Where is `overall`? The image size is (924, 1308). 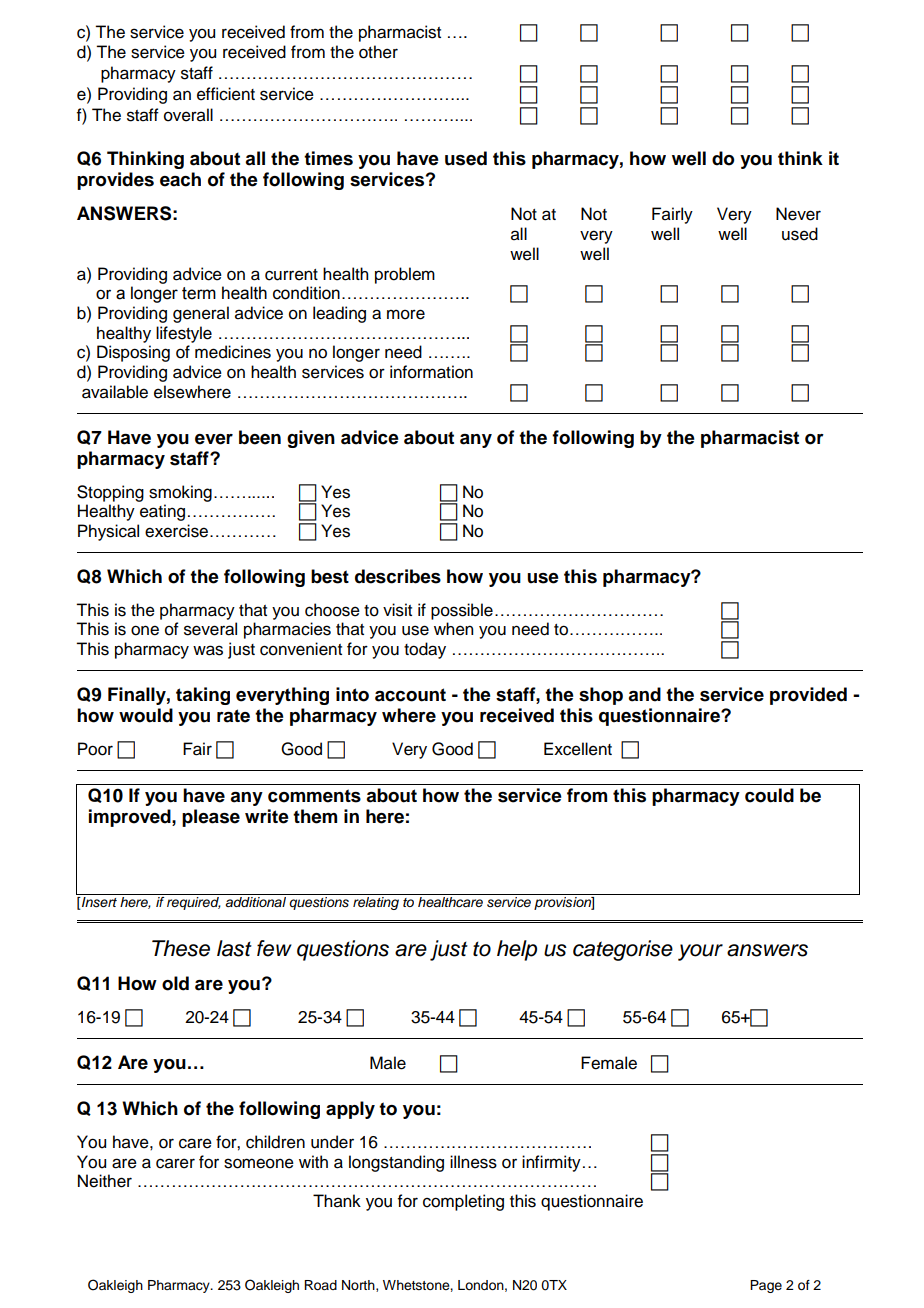 overall is located at coordinates (188, 115).
